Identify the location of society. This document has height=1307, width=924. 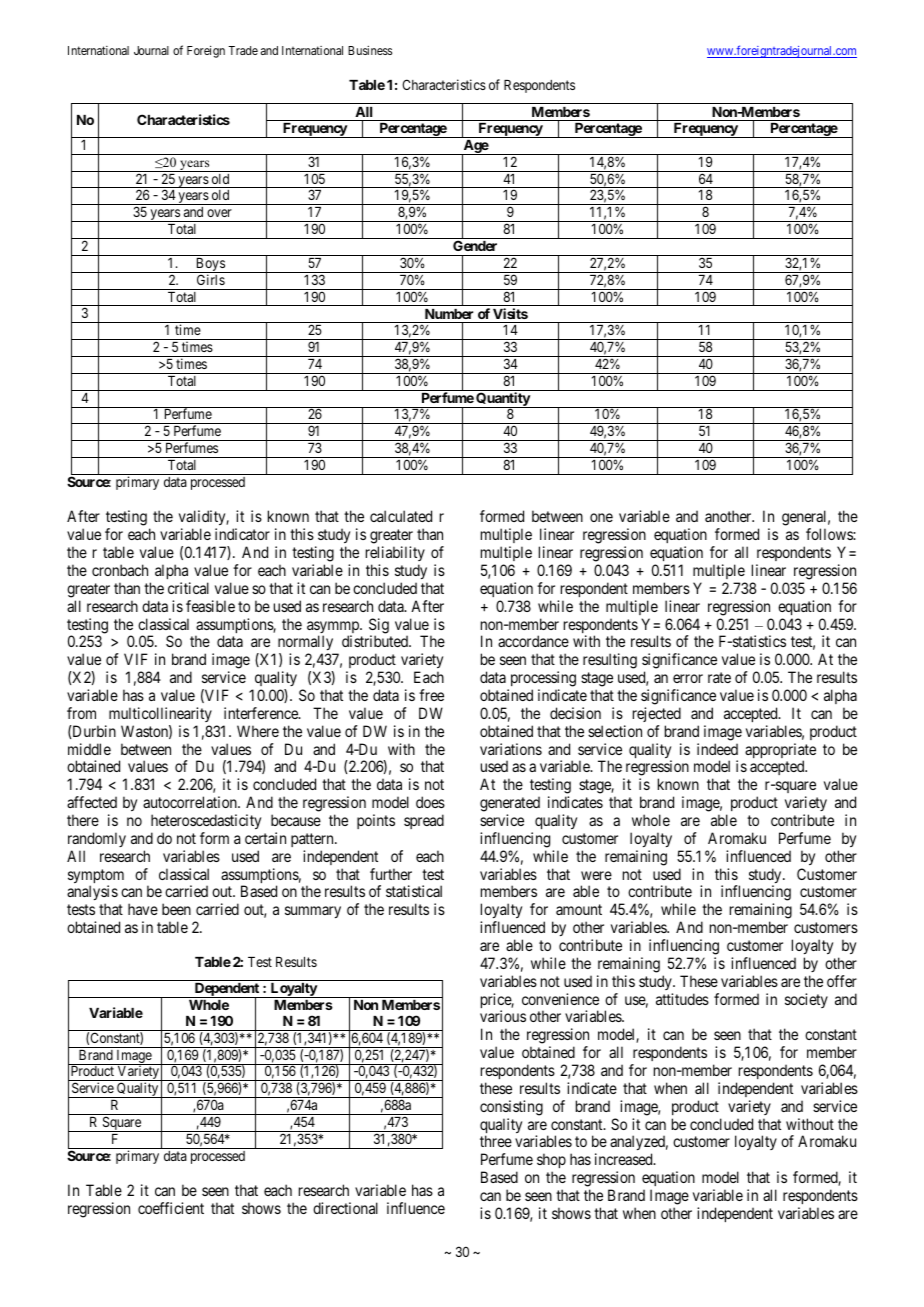
(806, 1000).
